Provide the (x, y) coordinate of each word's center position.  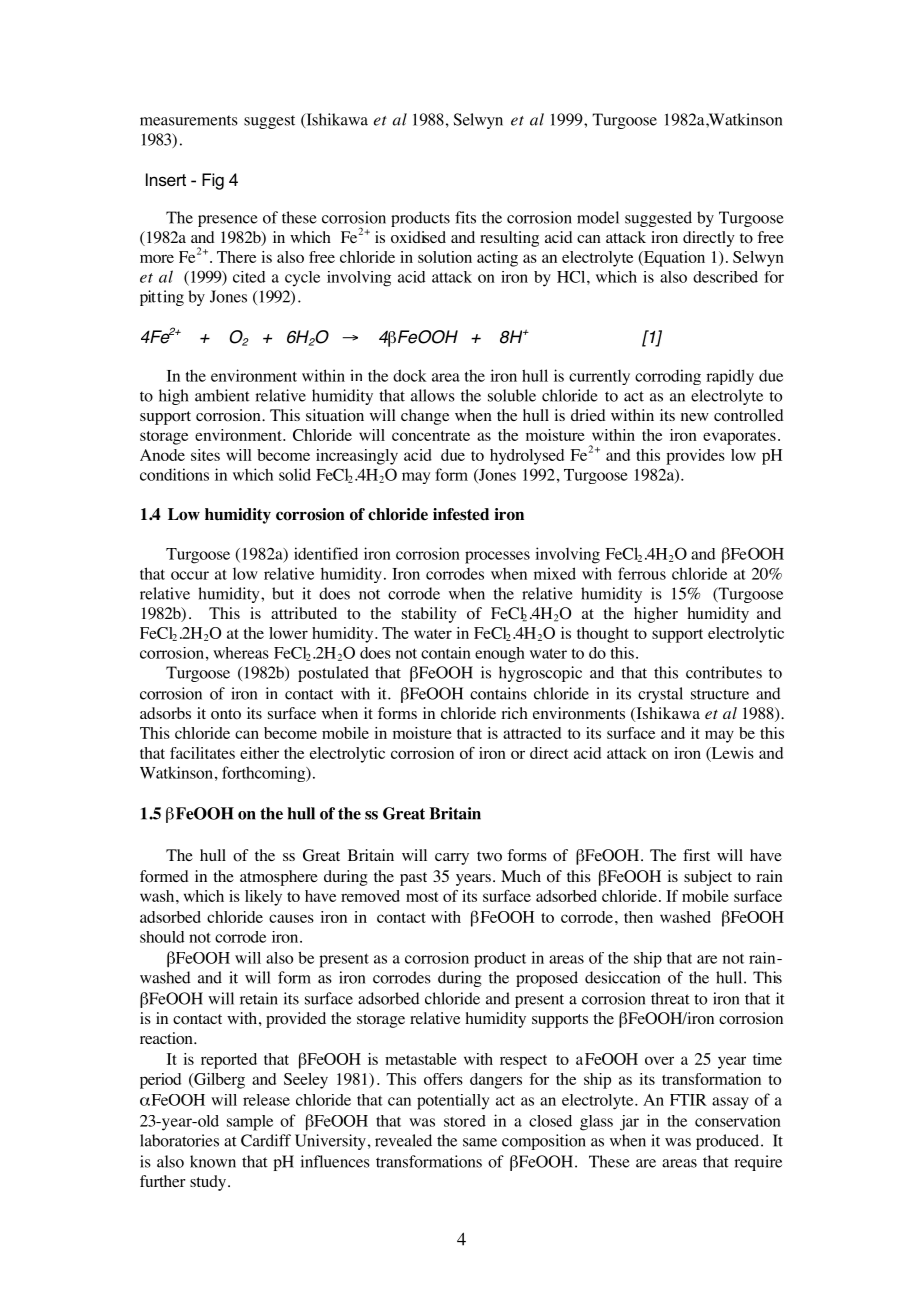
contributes (724, 672)
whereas (241, 653)
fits (465, 217)
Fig (213, 181)
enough (500, 655)
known (213, 1161)
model (598, 217)
